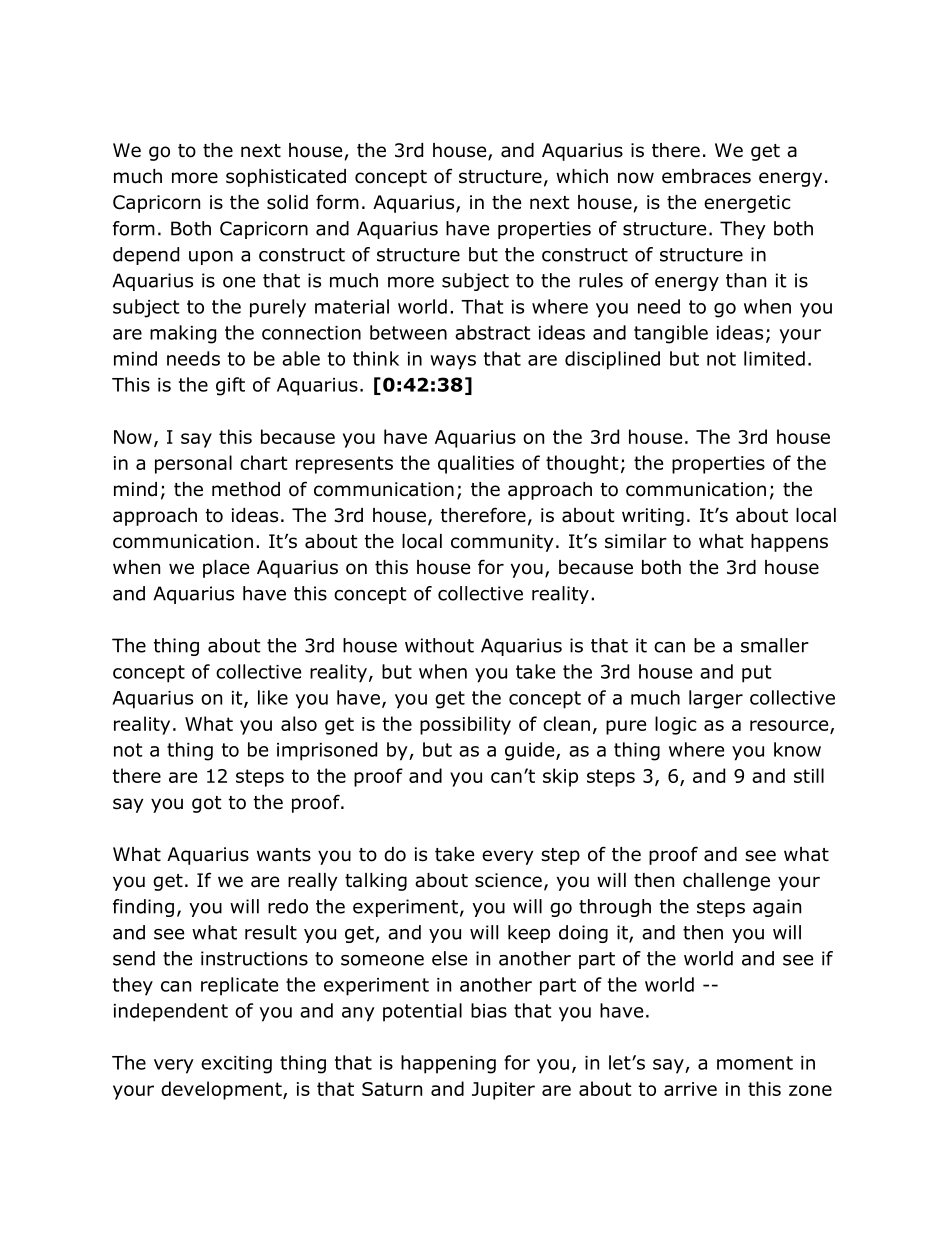 The width and height of the screenshot is (952, 1233). What do you see at coordinates (774, 358) in the screenshot?
I see `limited` at bounding box center [774, 358].
